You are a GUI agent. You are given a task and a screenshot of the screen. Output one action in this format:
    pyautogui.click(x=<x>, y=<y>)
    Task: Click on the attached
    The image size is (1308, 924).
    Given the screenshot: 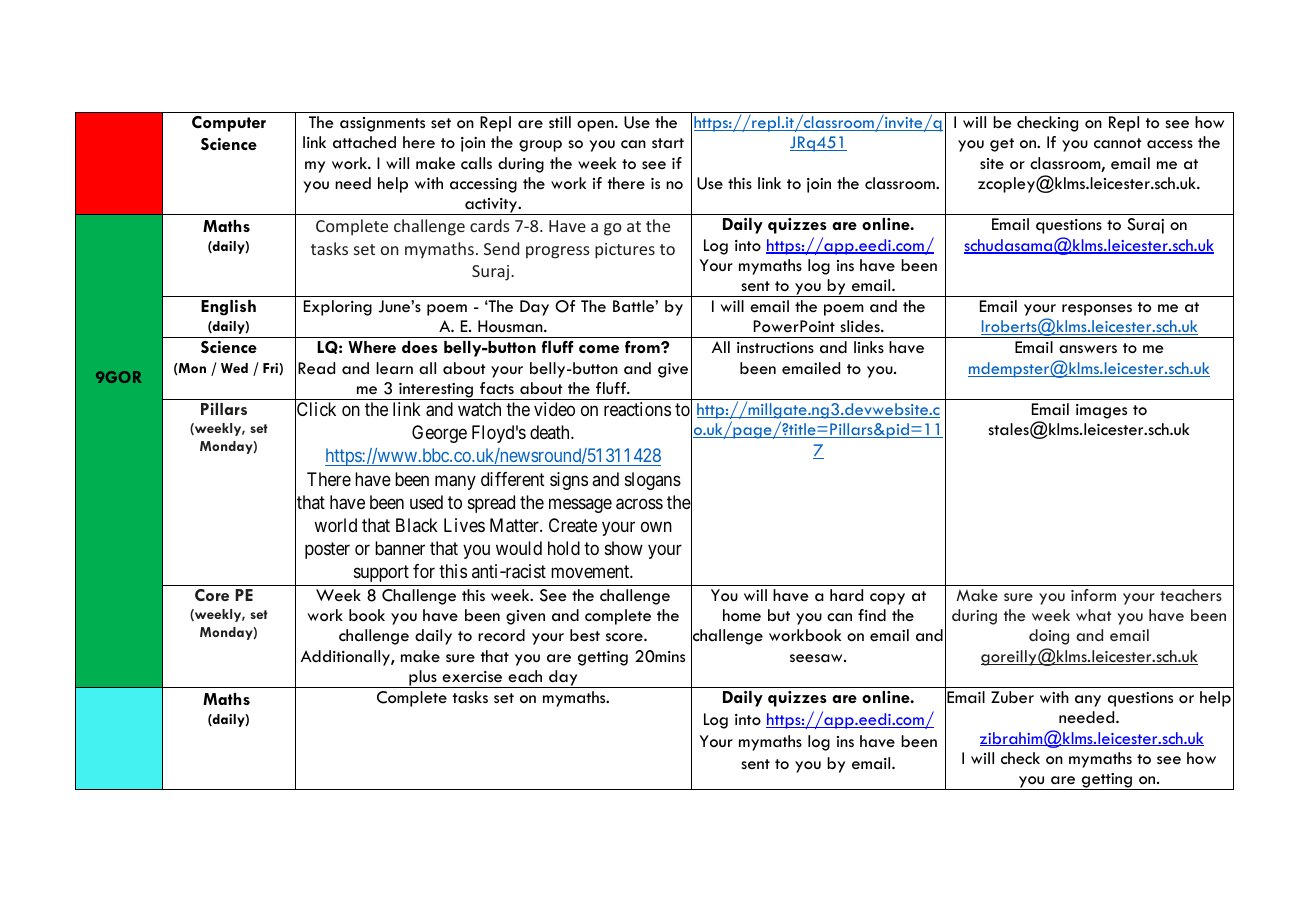 What is the action you would take?
    pyautogui.click(x=364, y=142)
